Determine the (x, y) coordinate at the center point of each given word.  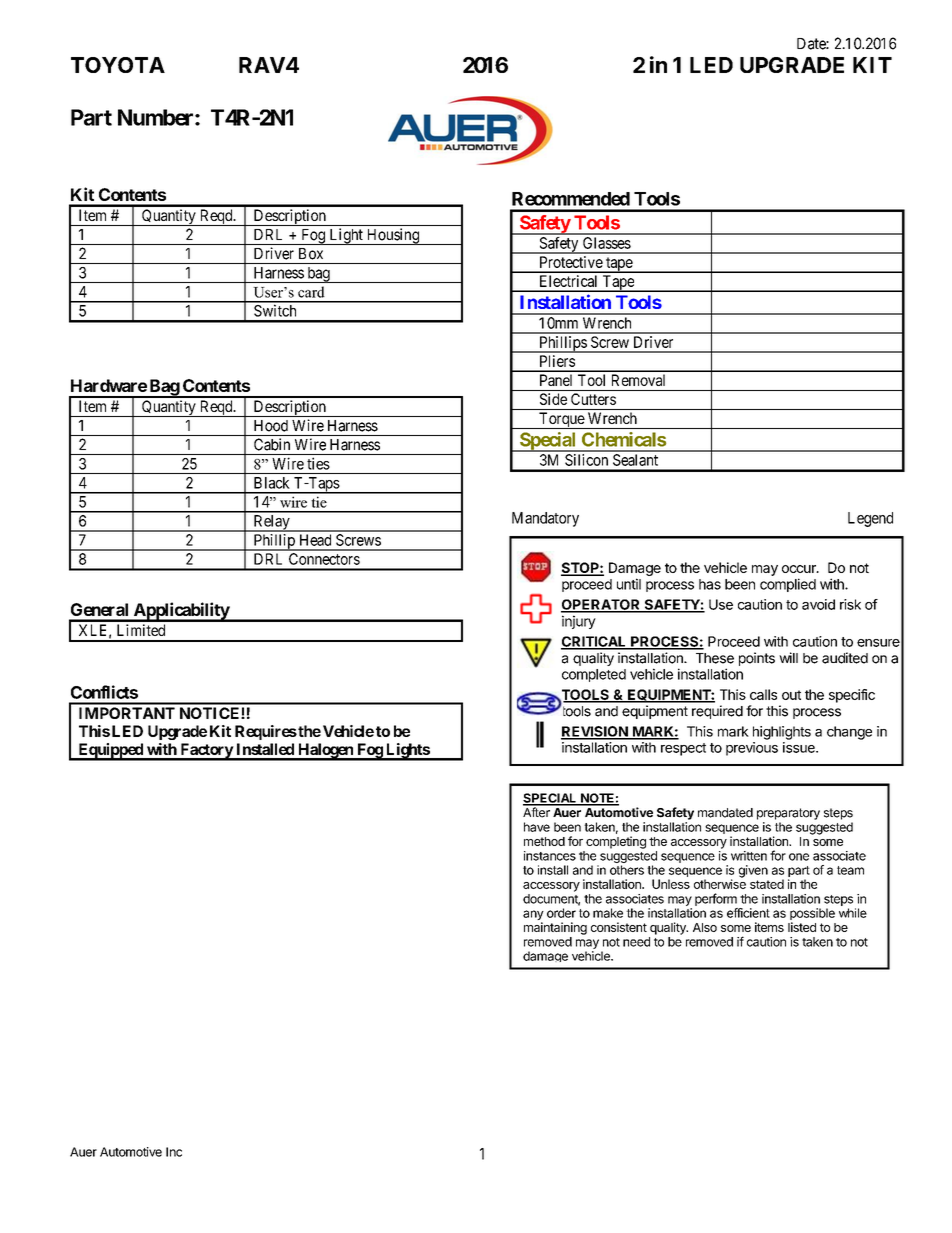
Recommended (571, 199)
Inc (174, 1152)
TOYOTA (118, 65)
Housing (392, 236)
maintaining (555, 928)
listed (802, 927)
